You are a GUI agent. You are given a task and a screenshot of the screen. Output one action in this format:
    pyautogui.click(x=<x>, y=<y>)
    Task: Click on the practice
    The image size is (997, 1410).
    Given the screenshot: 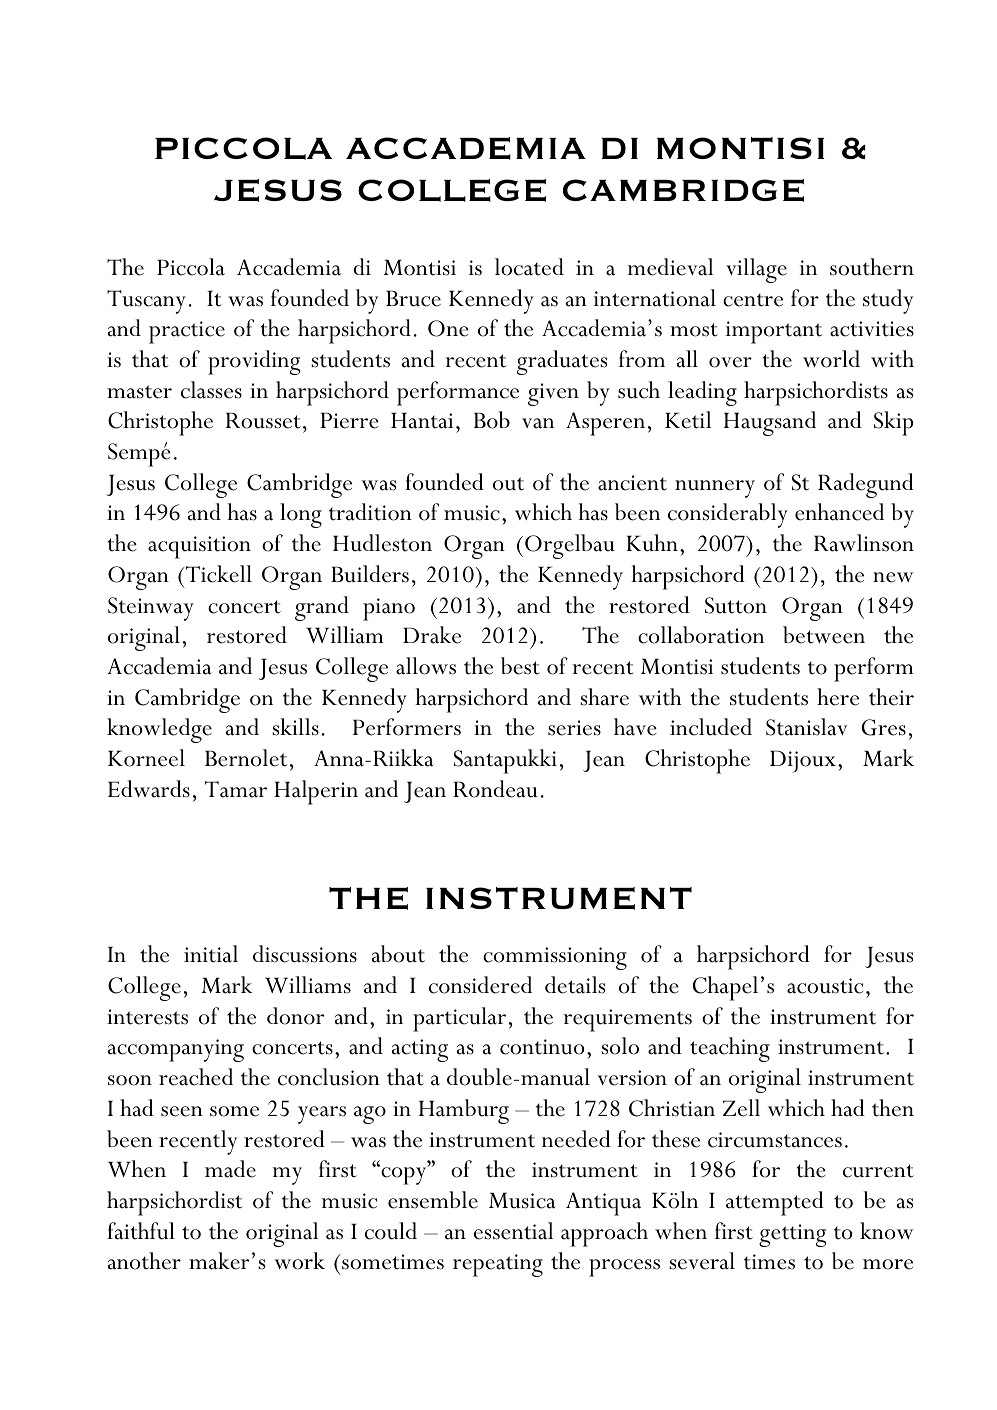 What is the action you would take?
    pyautogui.click(x=187, y=332)
